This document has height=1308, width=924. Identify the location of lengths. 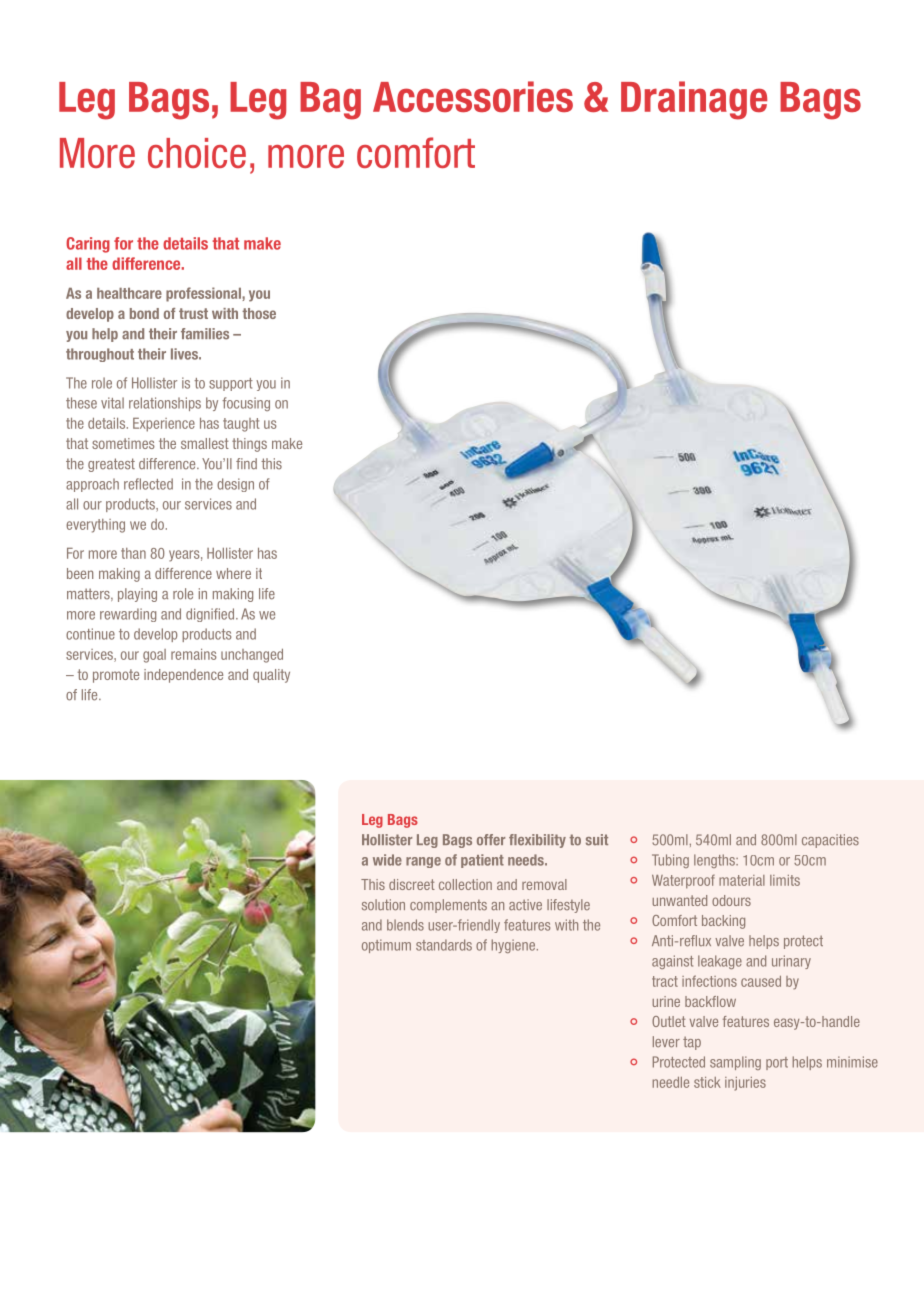
(715, 861).
